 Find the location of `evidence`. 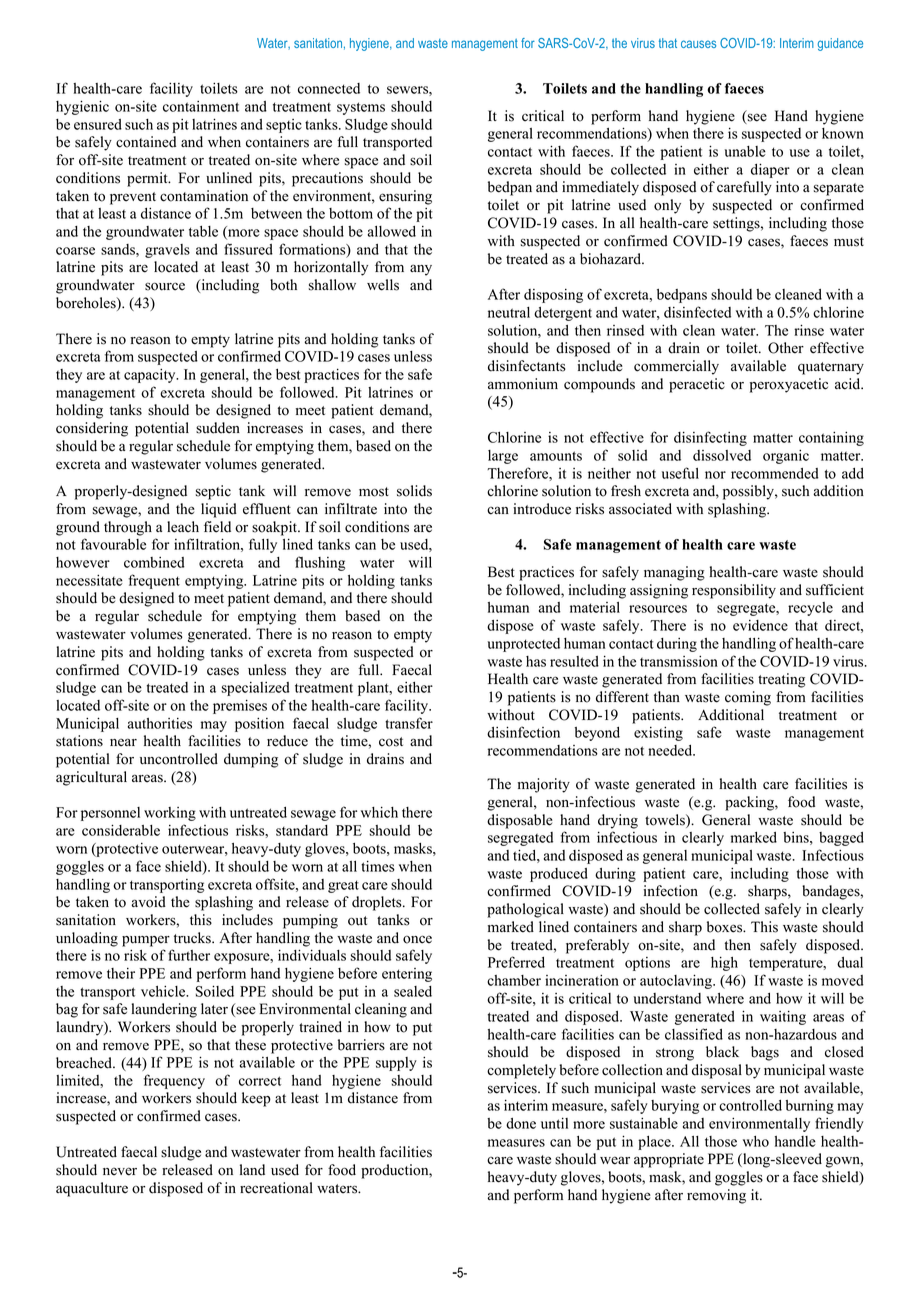

evidence is located at coordinates (760, 625).
